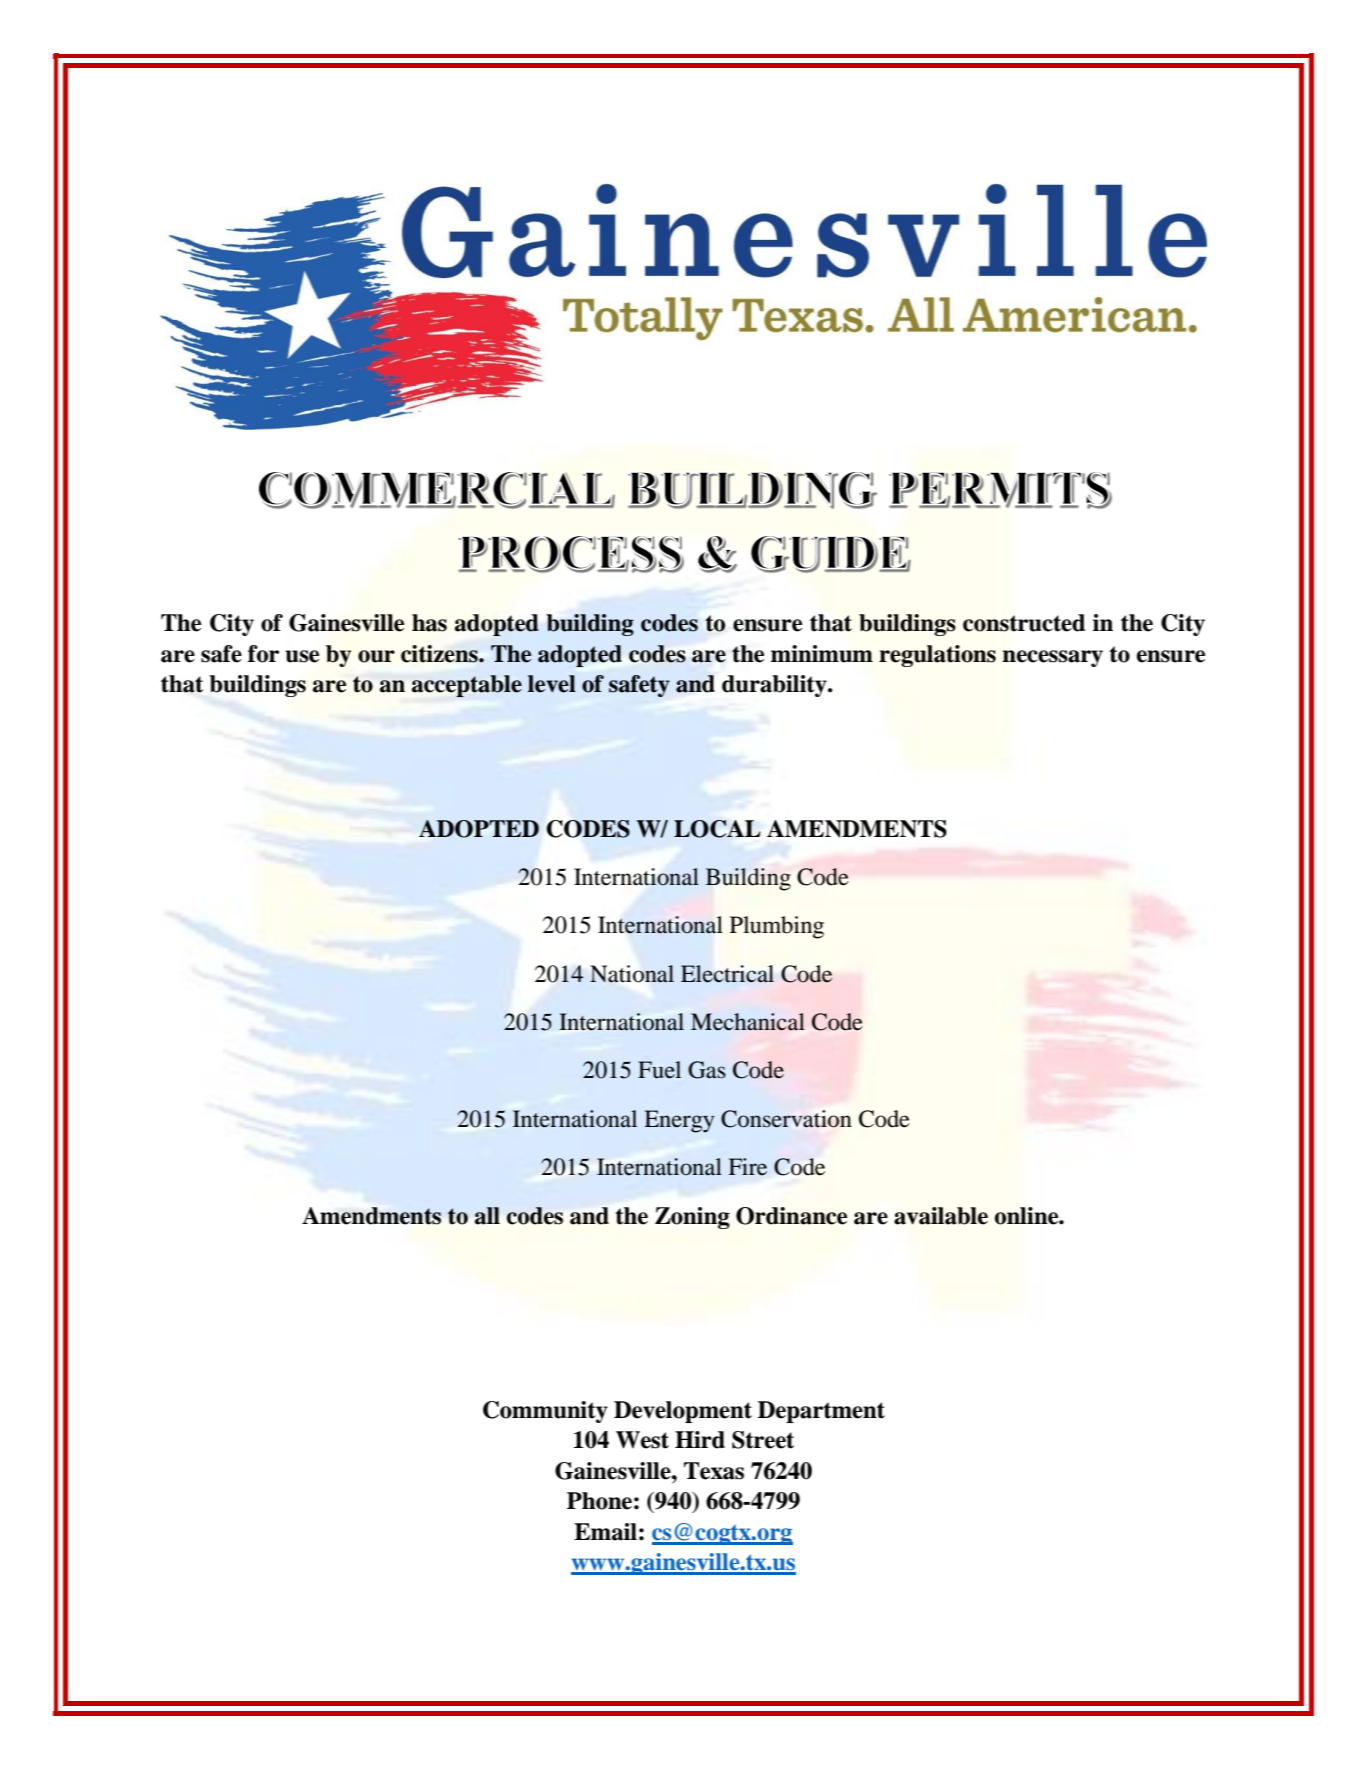 The width and height of the document is (1367, 1769). Describe the element at coordinates (487, 1216) in the document. I see `all` at that location.
